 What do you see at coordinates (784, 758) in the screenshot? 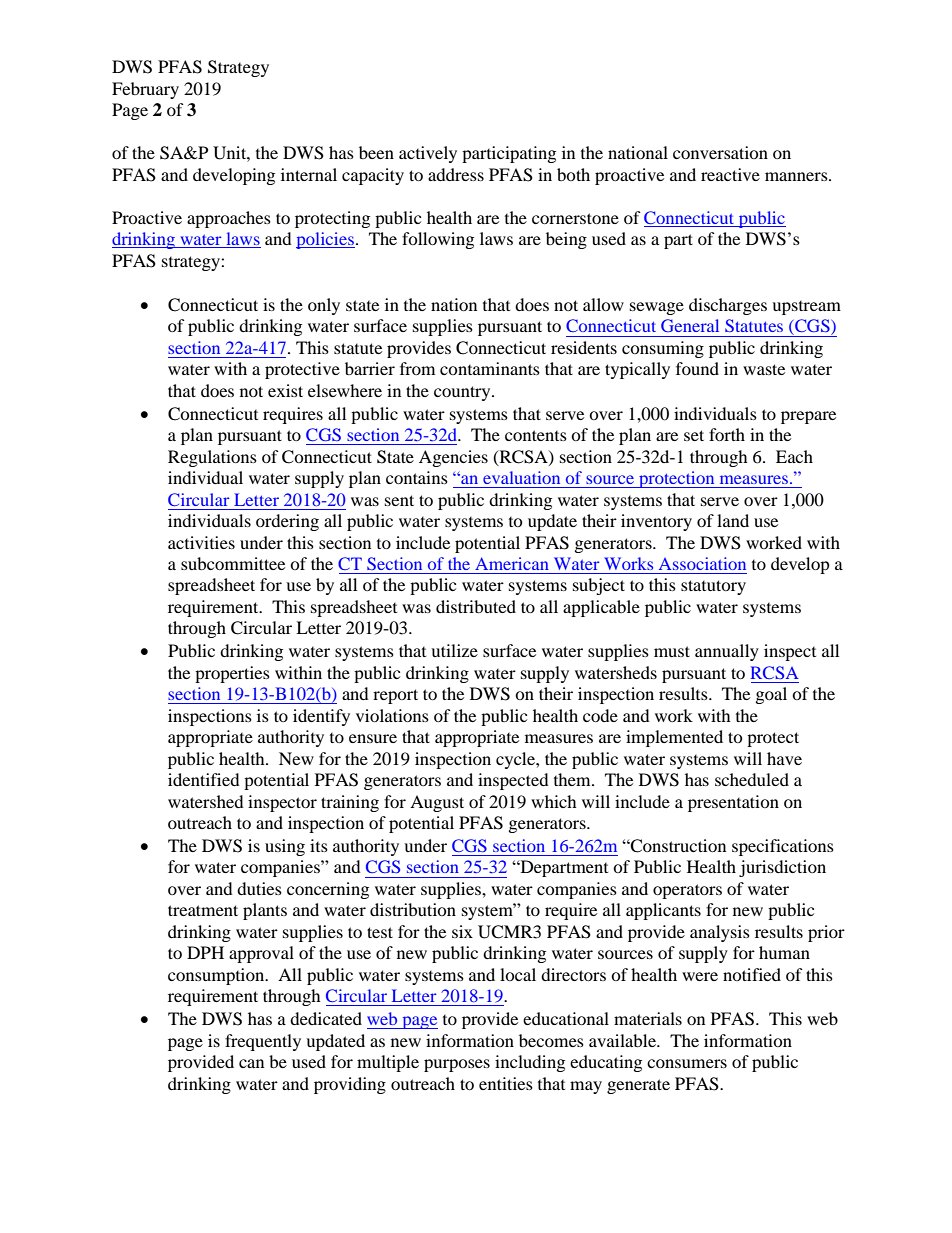
I see `have` at bounding box center [784, 758].
